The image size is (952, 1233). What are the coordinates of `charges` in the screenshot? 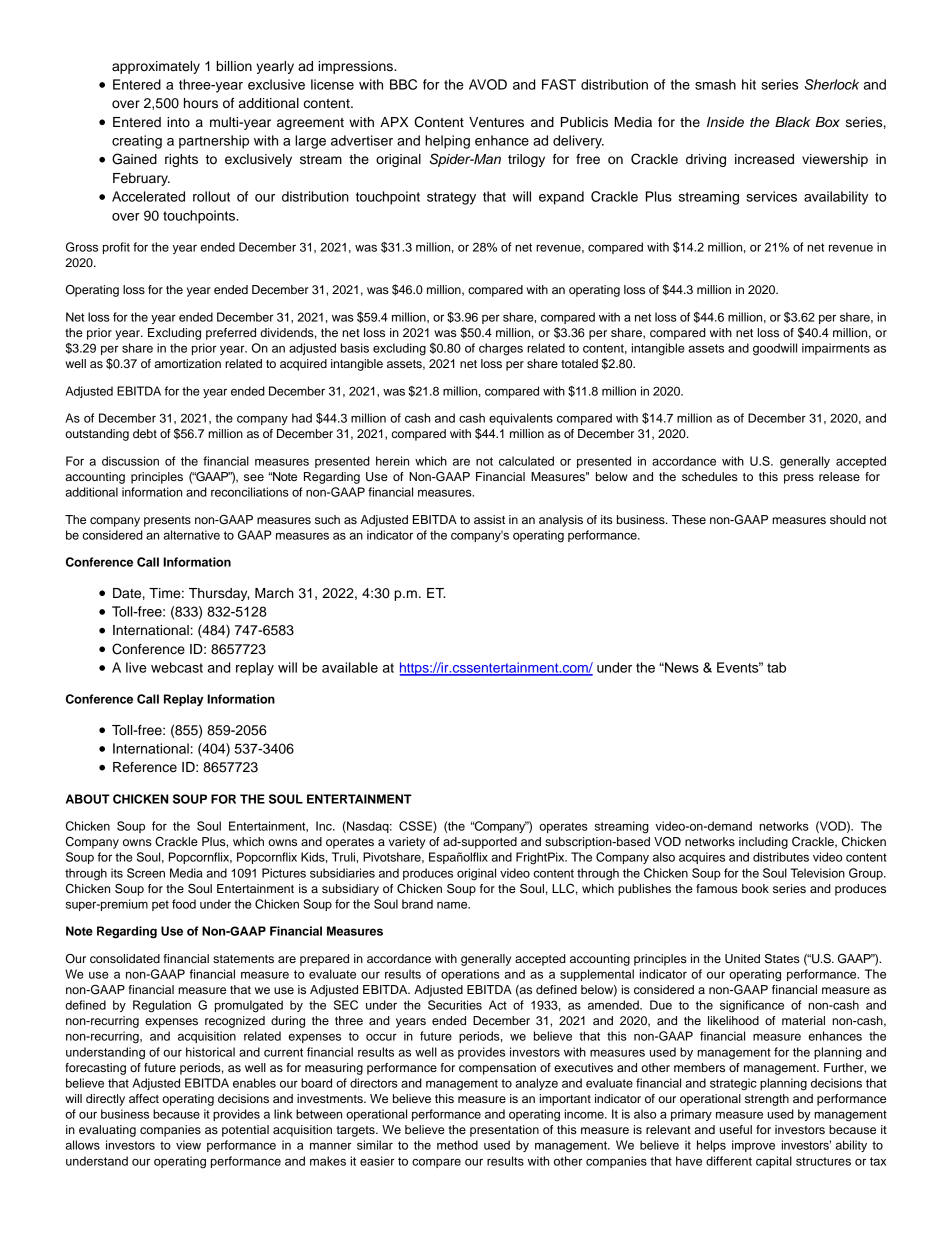 It's located at (501, 349).
